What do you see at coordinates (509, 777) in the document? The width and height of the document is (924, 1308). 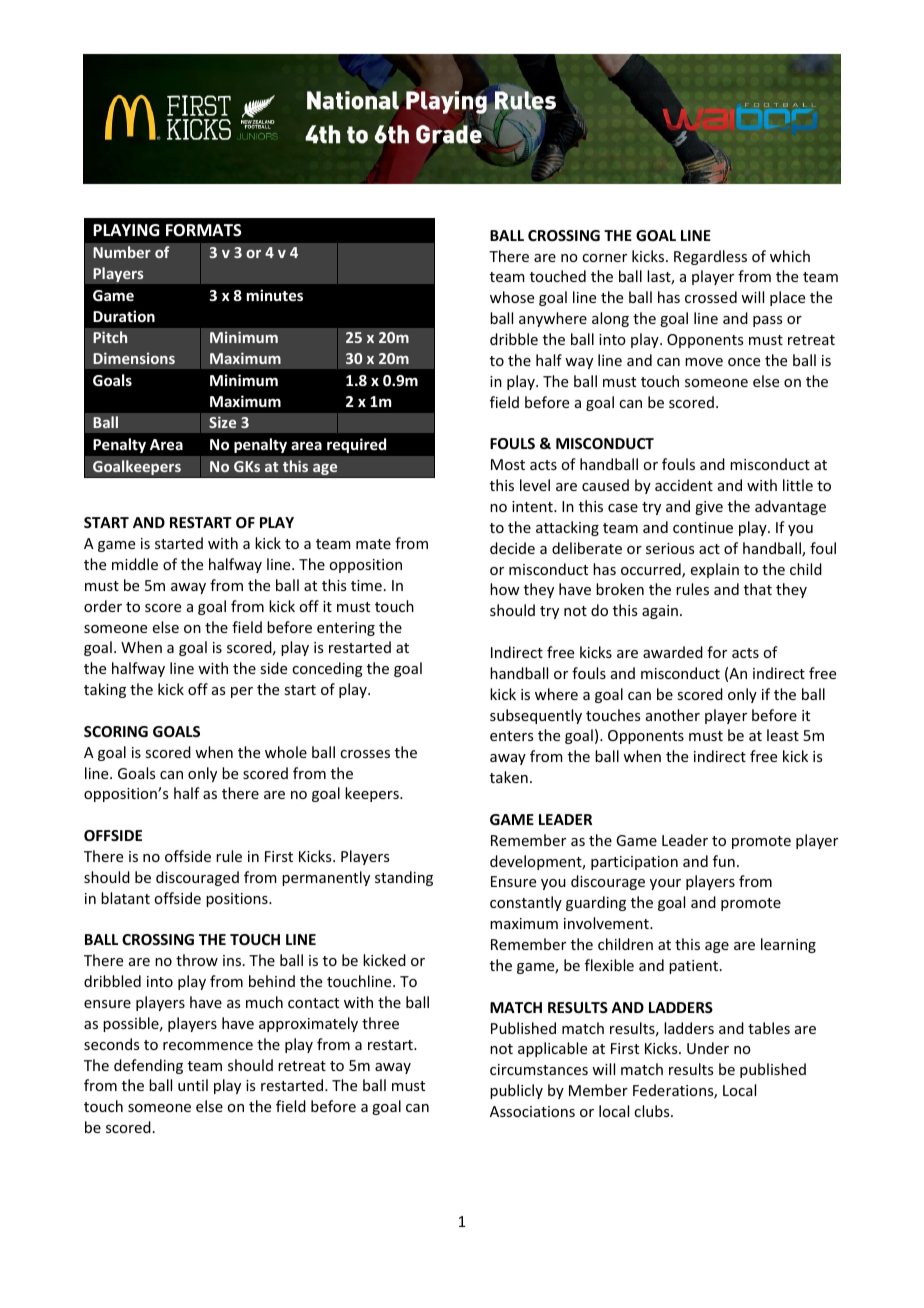 I see `taken` at bounding box center [509, 777].
